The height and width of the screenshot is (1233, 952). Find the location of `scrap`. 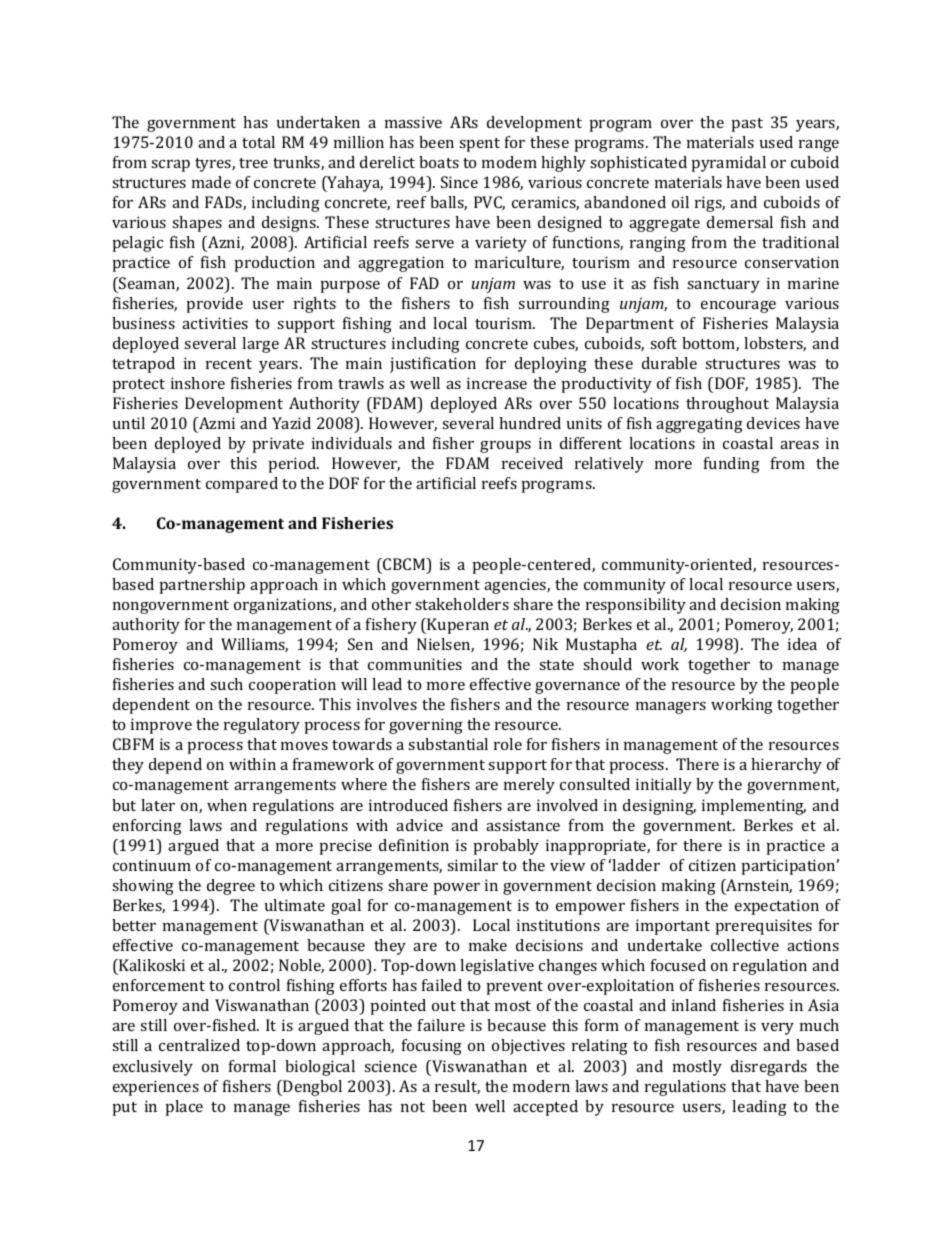

scrap is located at coordinates (170, 166).
